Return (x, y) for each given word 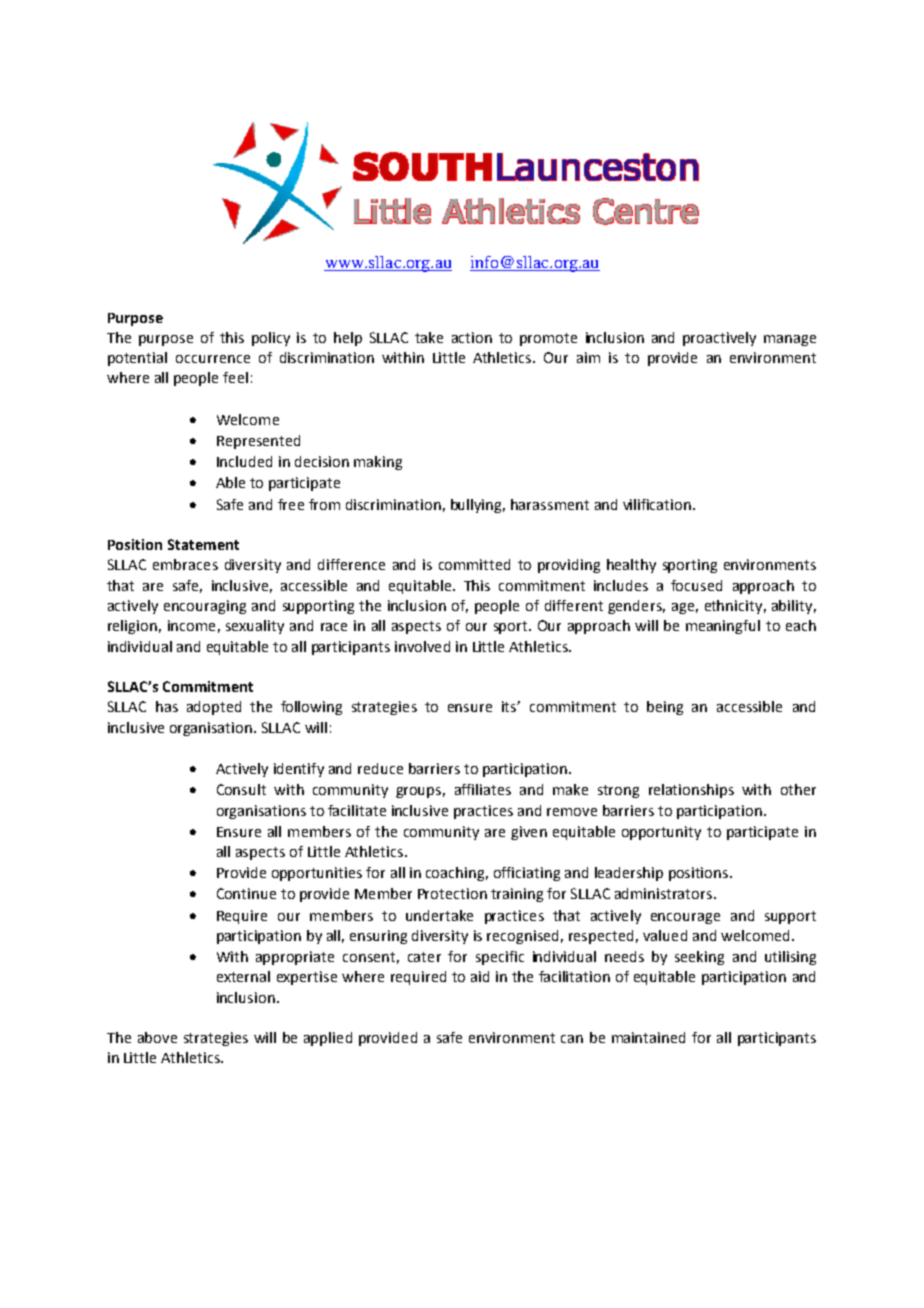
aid (480, 976)
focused (696, 585)
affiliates (483, 789)
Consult (241, 789)
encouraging (205, 607)
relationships (691, 791)
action (472, 337)
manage (790, 340)
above (157, 1037)
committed (474, 564)
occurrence (213, 359)
